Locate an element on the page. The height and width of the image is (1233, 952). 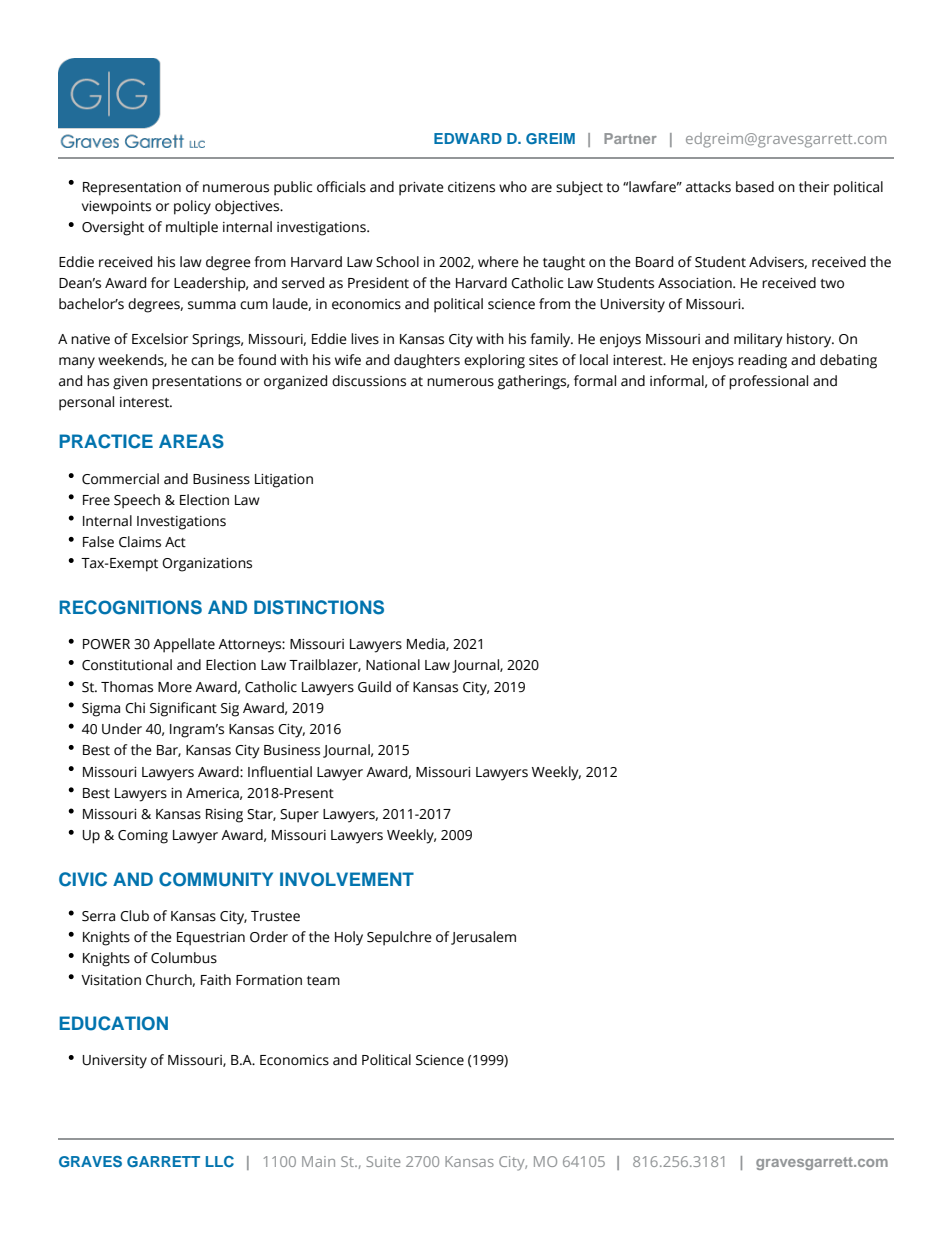
Jerusalem is located at coordinates (483, 938).
